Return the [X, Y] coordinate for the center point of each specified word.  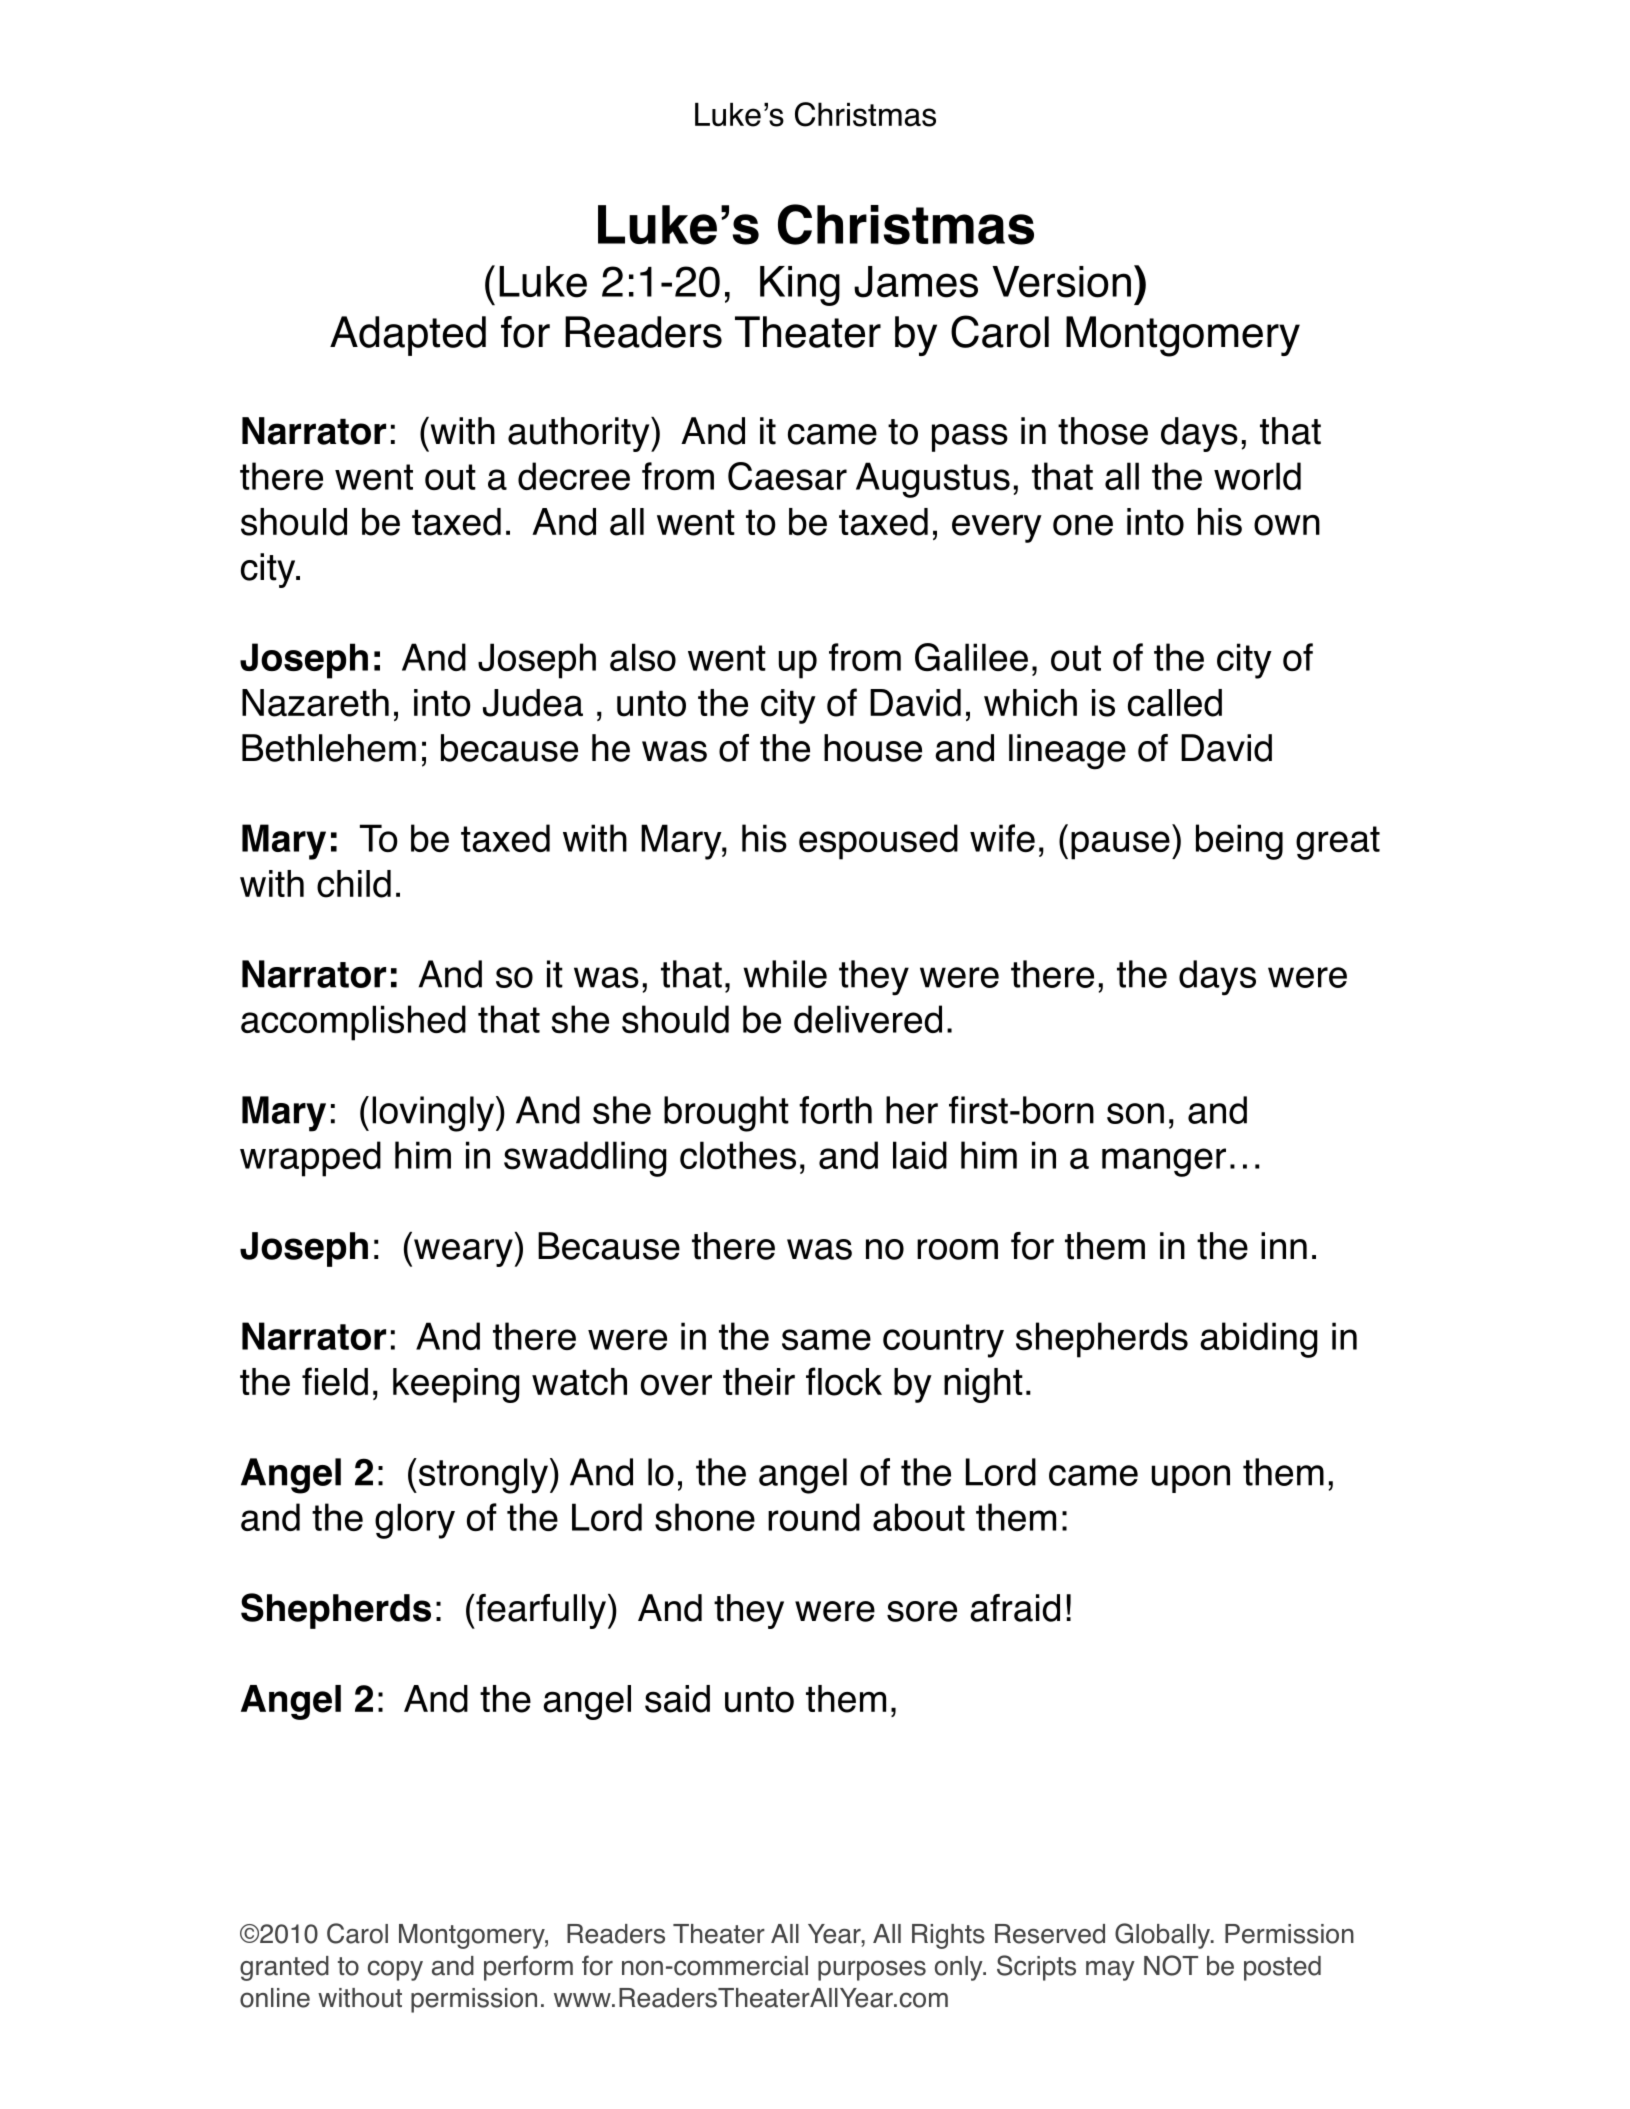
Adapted [408, 336]
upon [1191, 1479]
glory [415, 1521]
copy [395, 1970]
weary [463, 1253]
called [1175, 703]
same [826, 1340]
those [1103, 431]
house [873, 748]
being [1239, 842]
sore [922, 1611]
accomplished [353, 1023]
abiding [1259, 1340]
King [800, 286]
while [785, 974]
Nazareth [315, 703]
